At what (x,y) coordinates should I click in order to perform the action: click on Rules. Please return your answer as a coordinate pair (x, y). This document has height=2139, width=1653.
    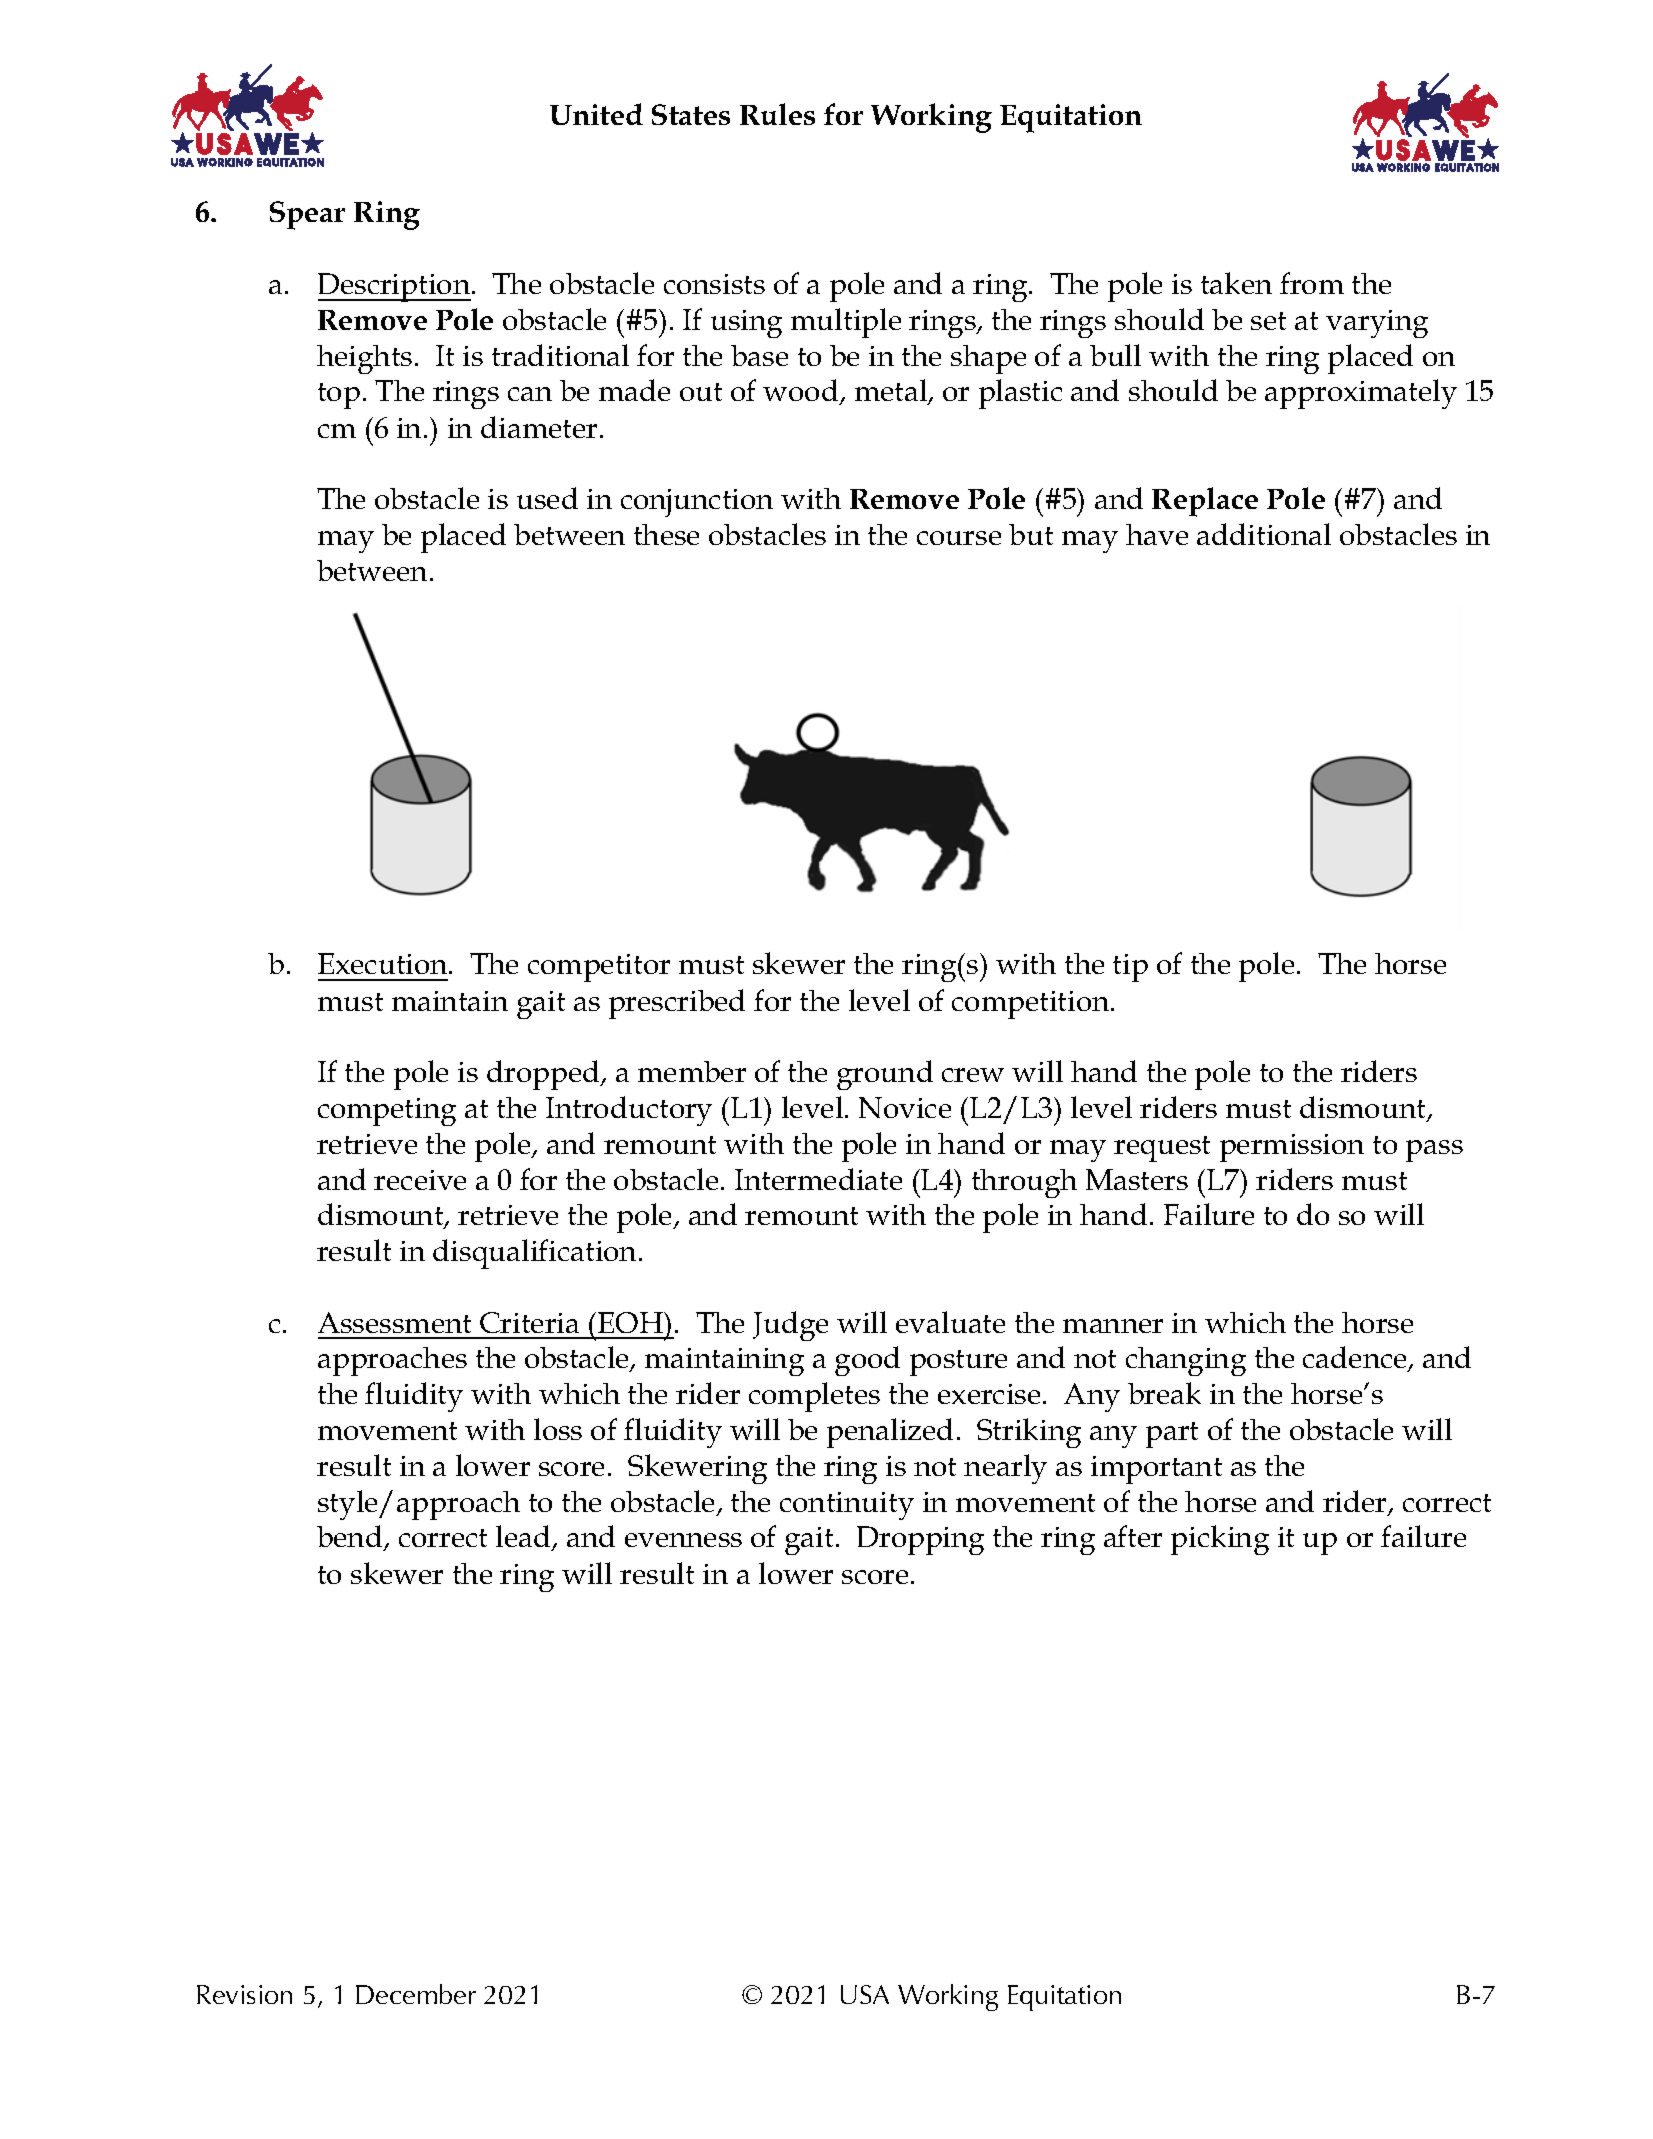
    Looking at the image, I should click on (777, 114).
